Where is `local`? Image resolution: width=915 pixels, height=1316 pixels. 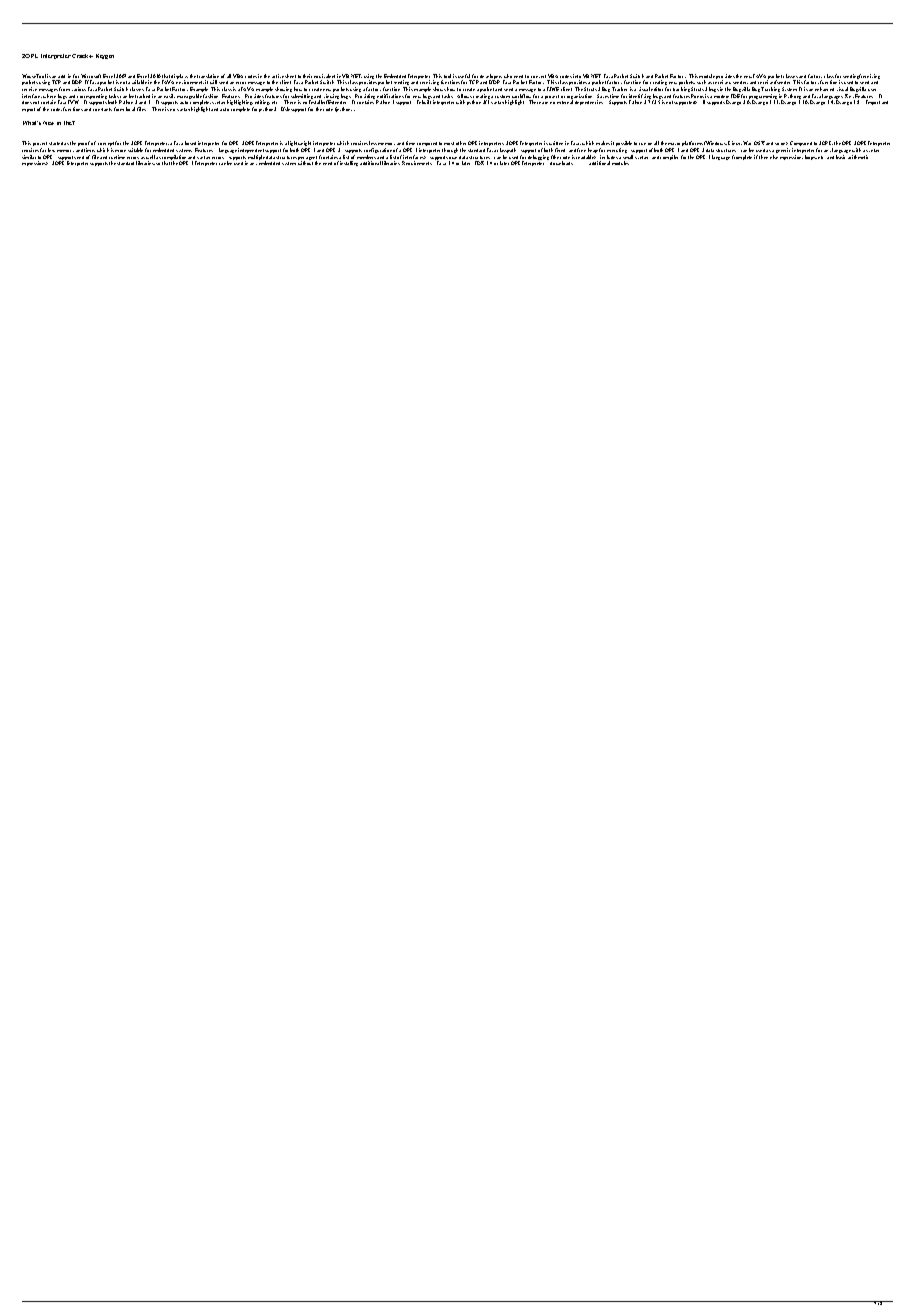
local is located at coordinates (130, 109).
